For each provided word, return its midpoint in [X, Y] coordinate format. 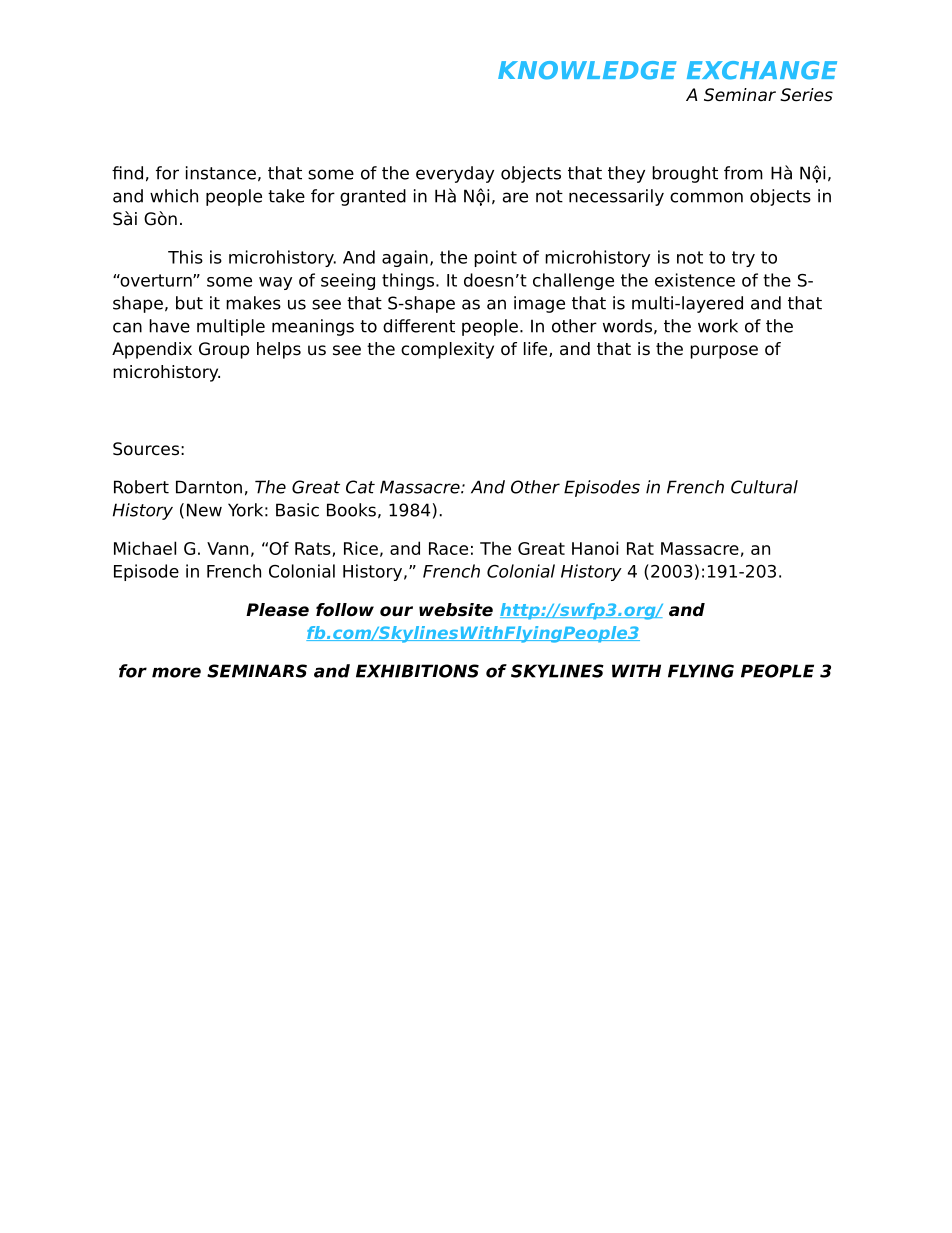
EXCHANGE [762, 70]
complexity [447, 350]
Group [224, 350]
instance [221, 173]
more [176, 672]
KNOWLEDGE [587, 70]
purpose [724, 352]
